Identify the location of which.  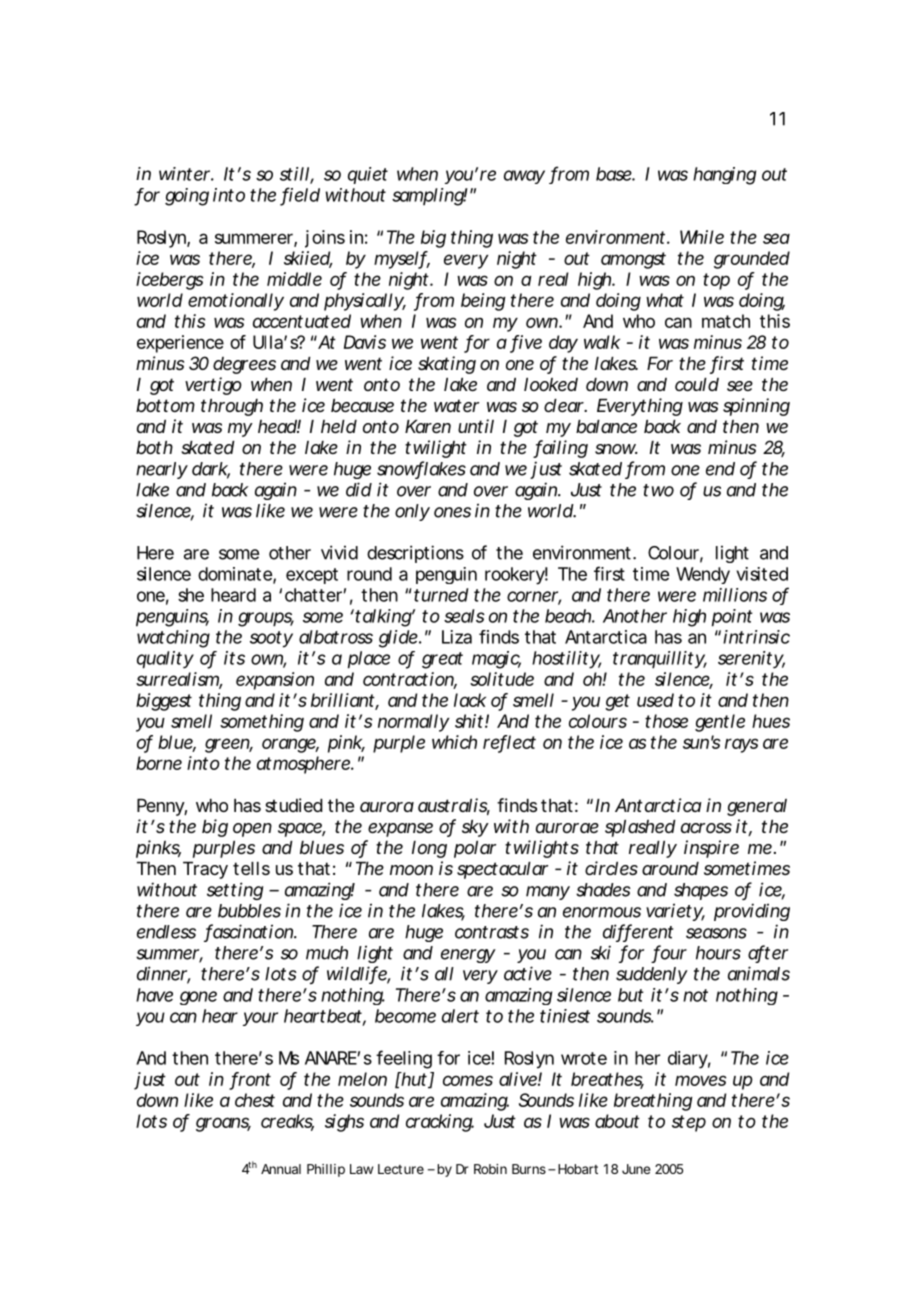
(454, 742).
